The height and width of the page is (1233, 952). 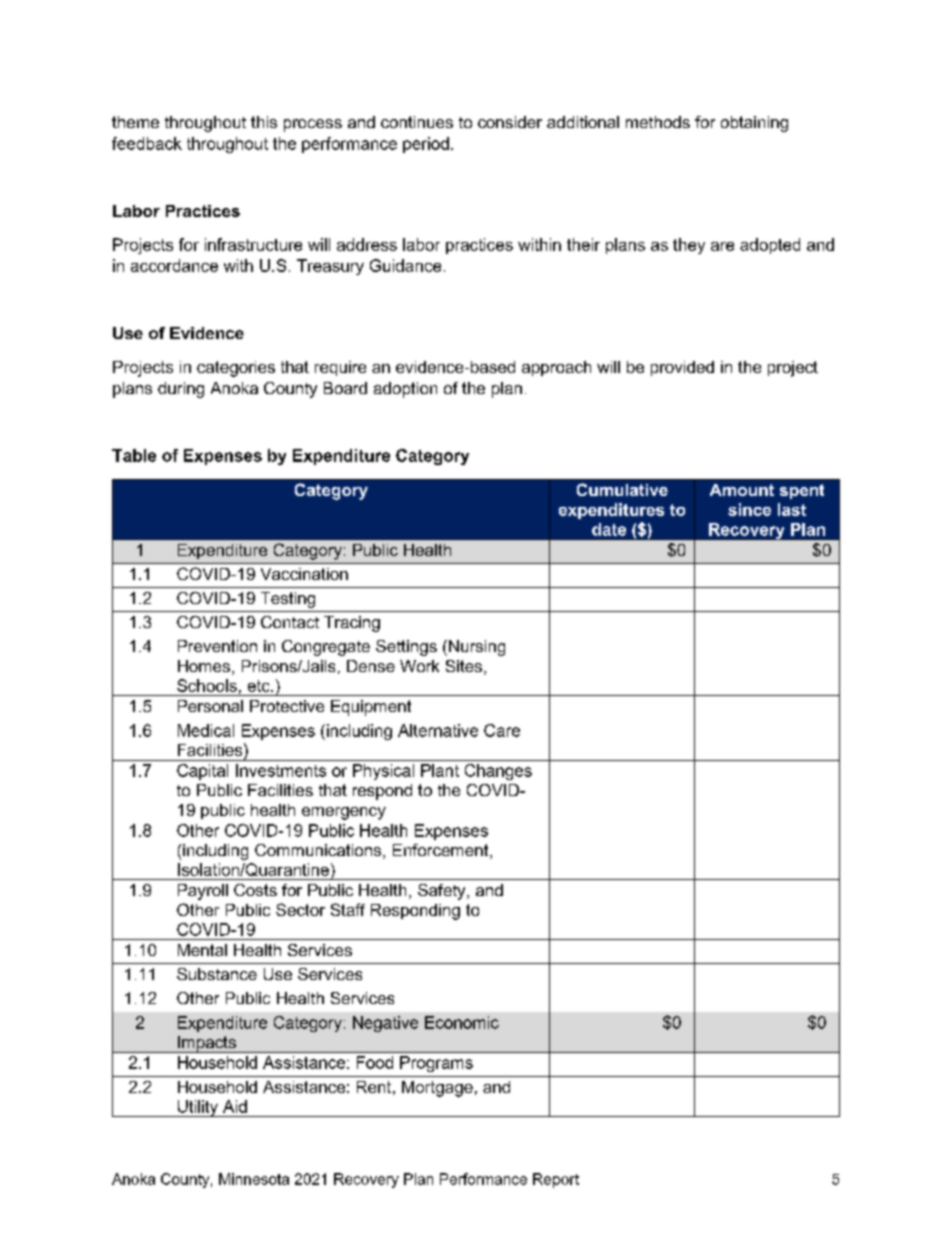 What do you see at coordinates (134, 455) in the page?
I see `Table` at bounding box center [134, 455].
